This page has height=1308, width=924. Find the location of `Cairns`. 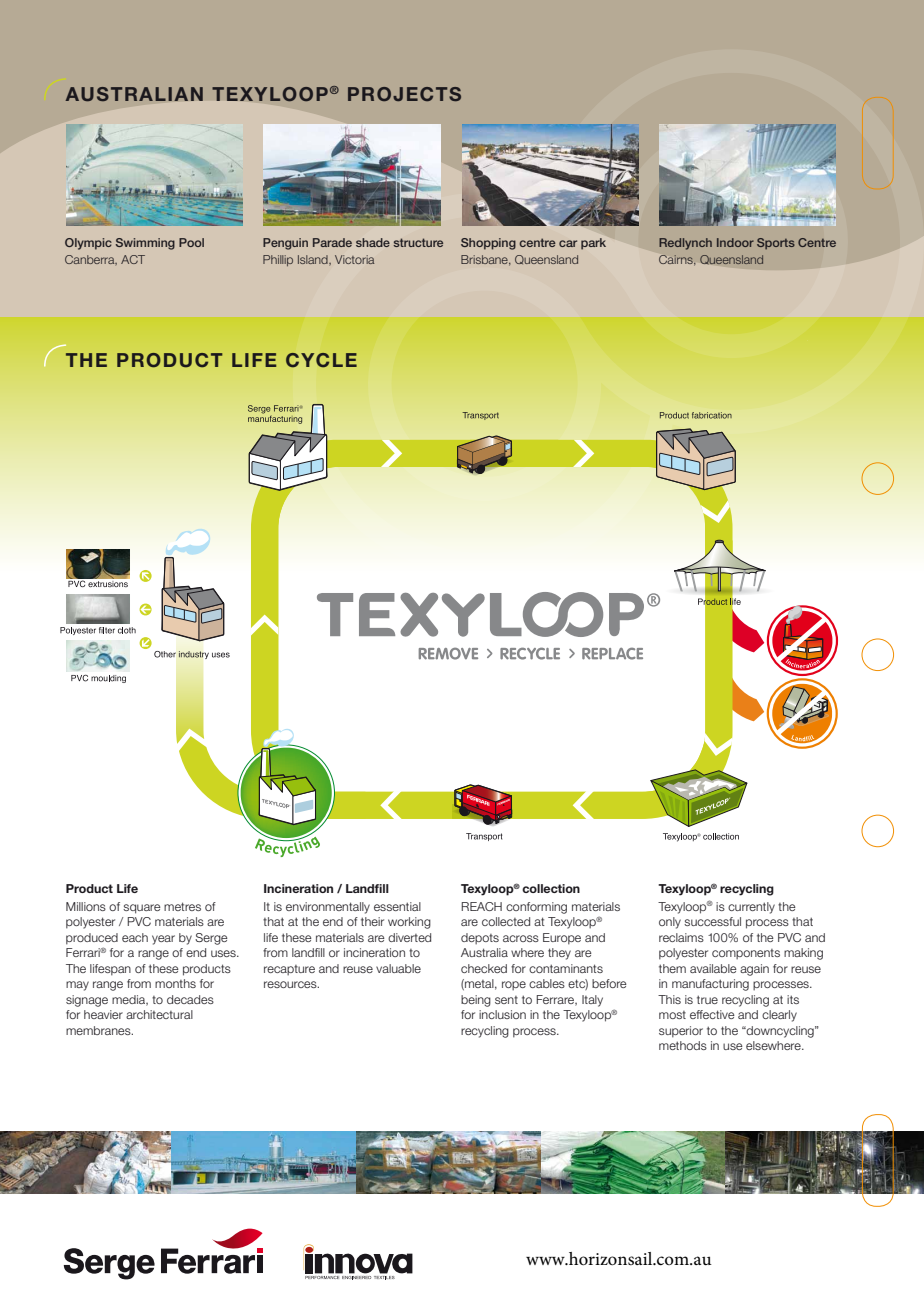

Cairns is located at coordinates (677, 260).
